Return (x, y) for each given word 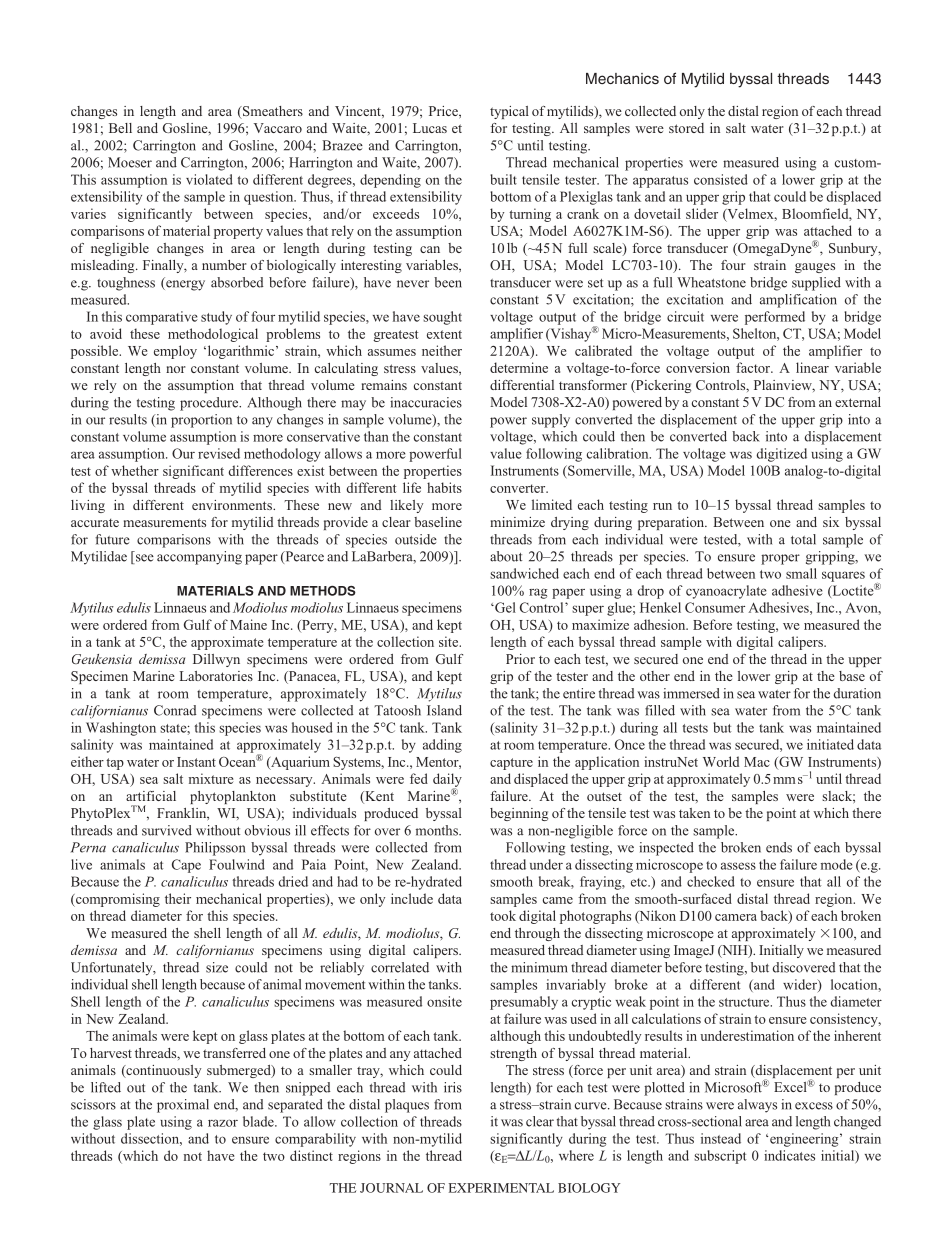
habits (444, 487)
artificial (151, 796)
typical (509, 112)
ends (779, 847)
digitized (781, 455)
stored (686, 128)
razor (223, 1123)
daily (447, 781)
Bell (120, 128)
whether (135, 470)
